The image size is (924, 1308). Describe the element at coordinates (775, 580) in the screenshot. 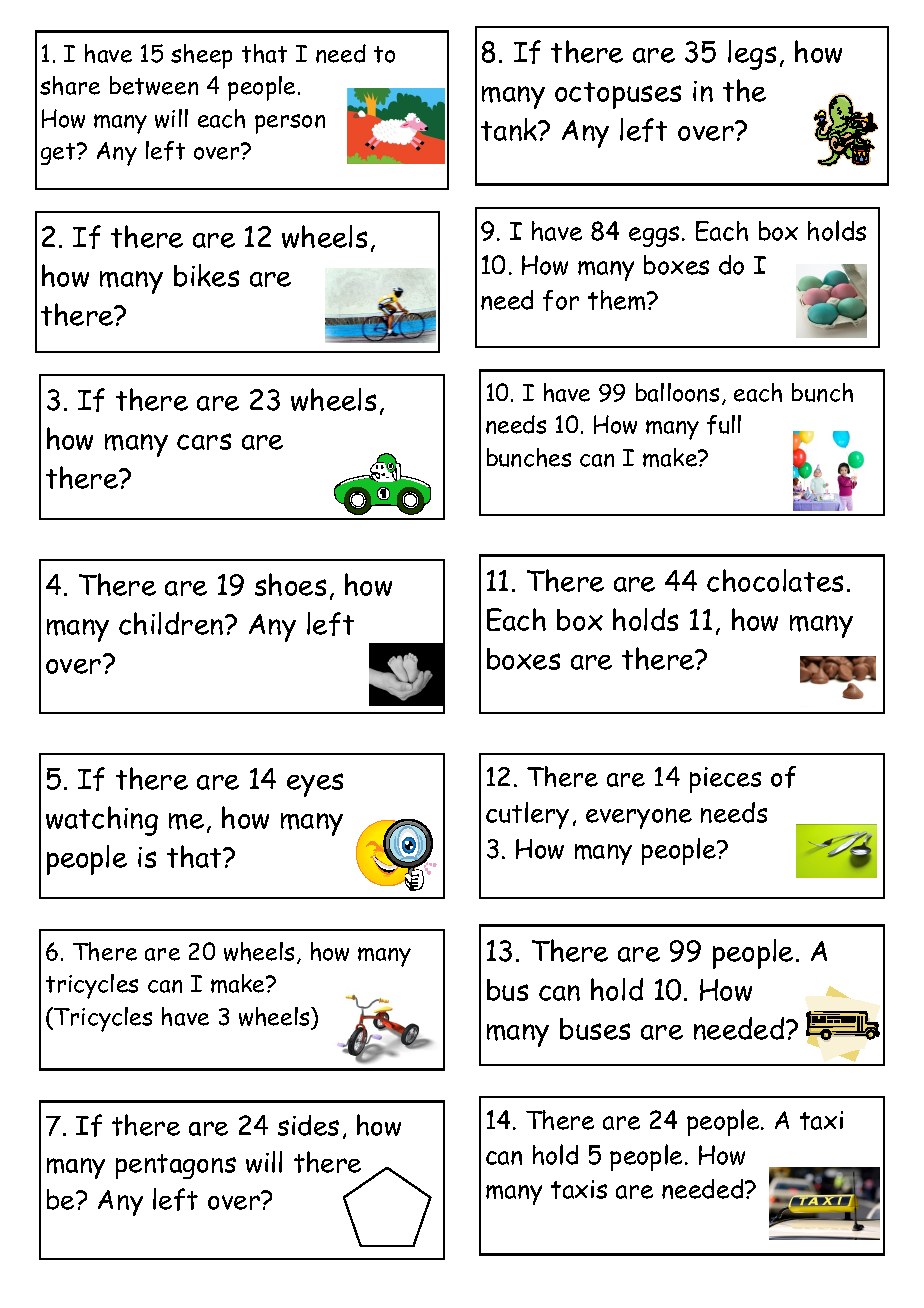

I see `chocolates` at that location.
